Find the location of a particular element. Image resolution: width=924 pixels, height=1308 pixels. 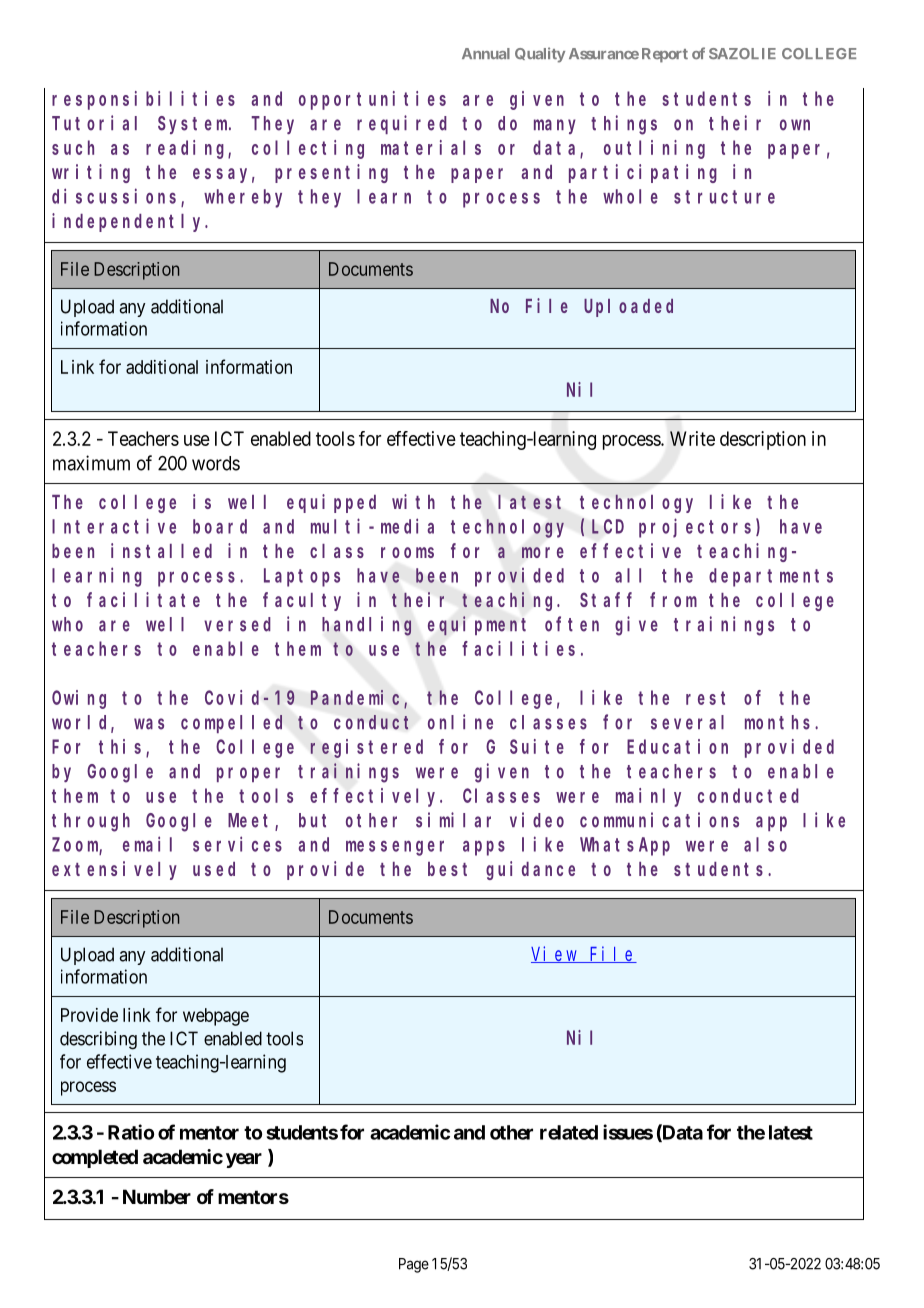

Number is located at coordinates (157, 1196).
